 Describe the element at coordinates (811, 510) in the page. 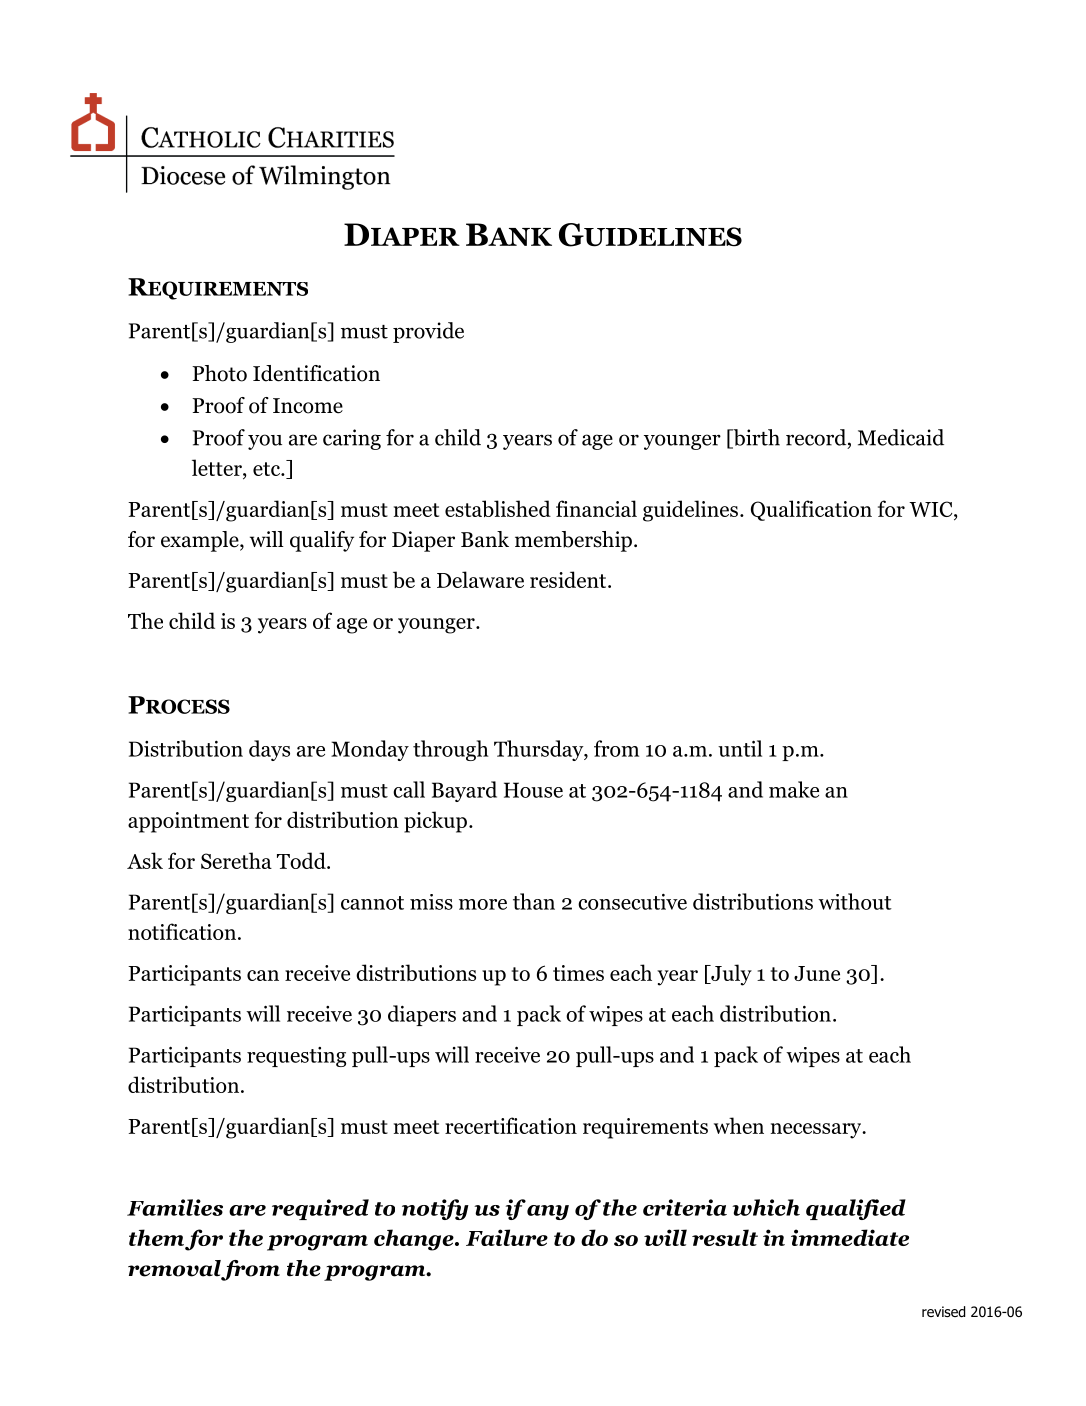

I see `Qualification` at that location.
